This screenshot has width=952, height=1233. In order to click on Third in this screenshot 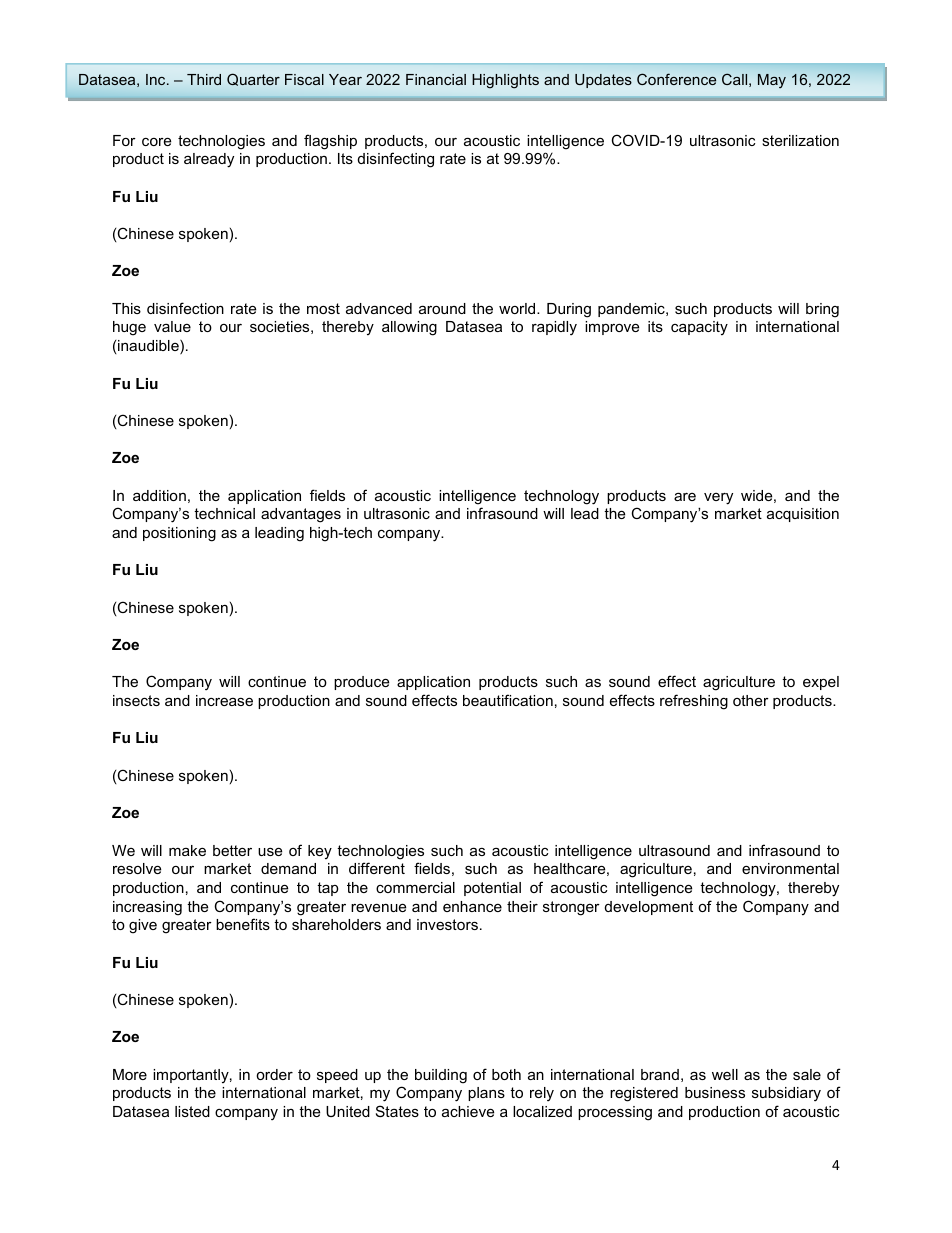, I will do `click(204, 79)`.
